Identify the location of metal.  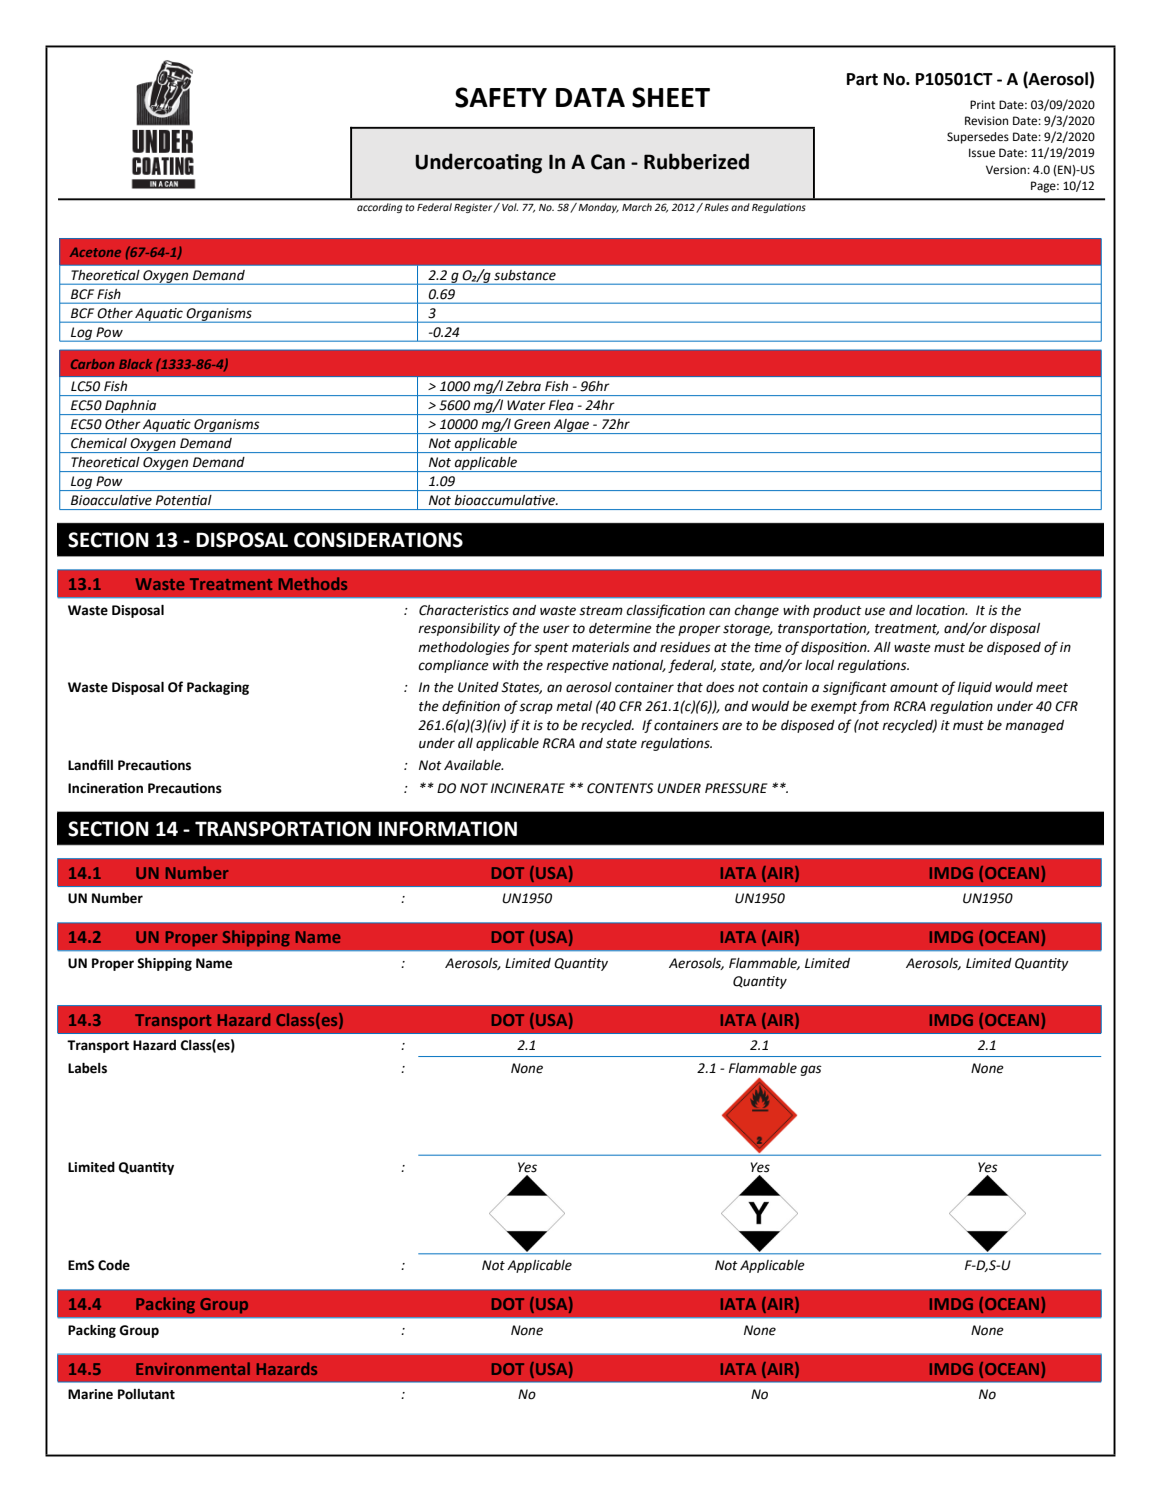
(574, 706).
